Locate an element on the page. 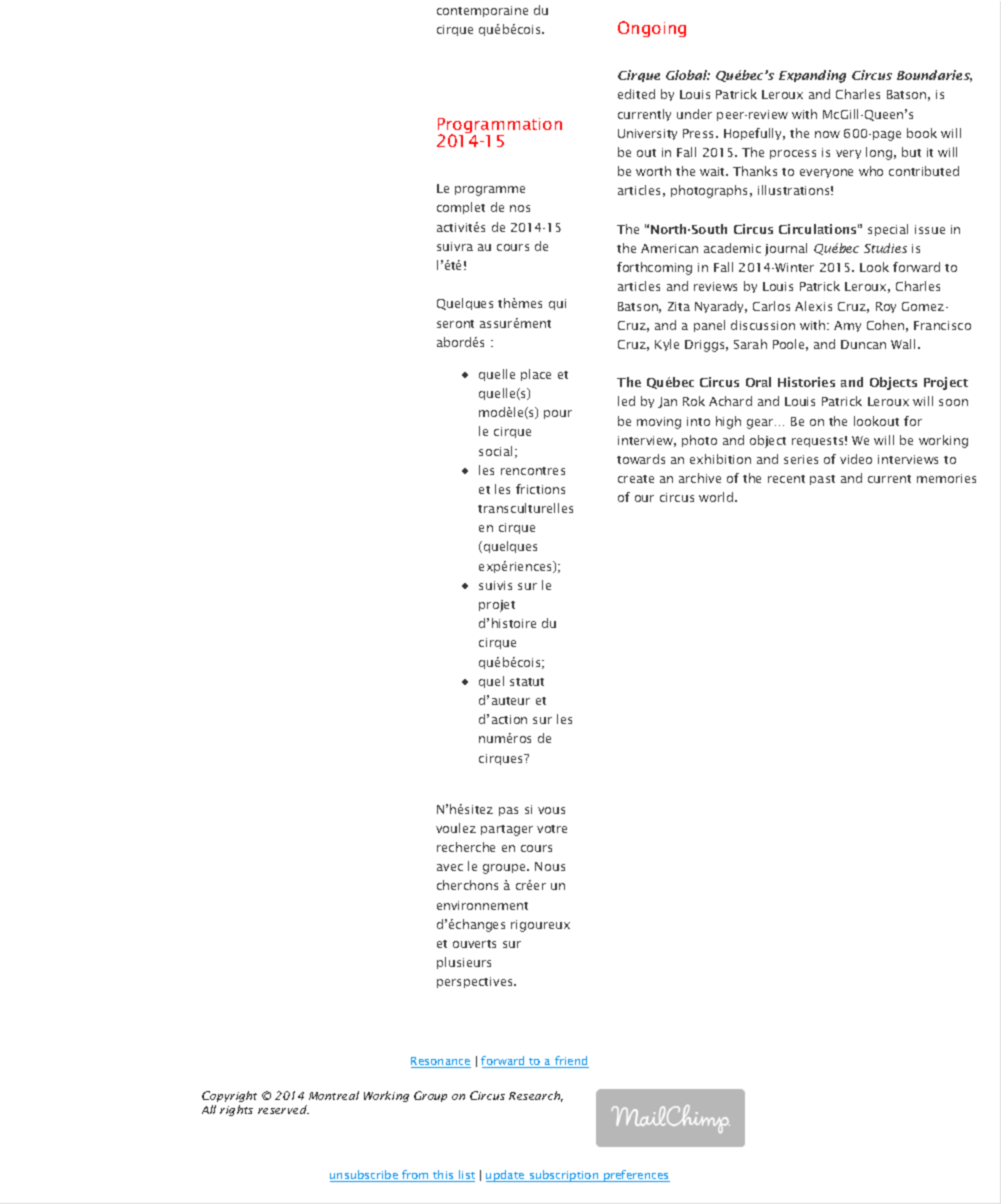 The image size is (1001, 1204). reserved is located at coordinates (283, 1109).
